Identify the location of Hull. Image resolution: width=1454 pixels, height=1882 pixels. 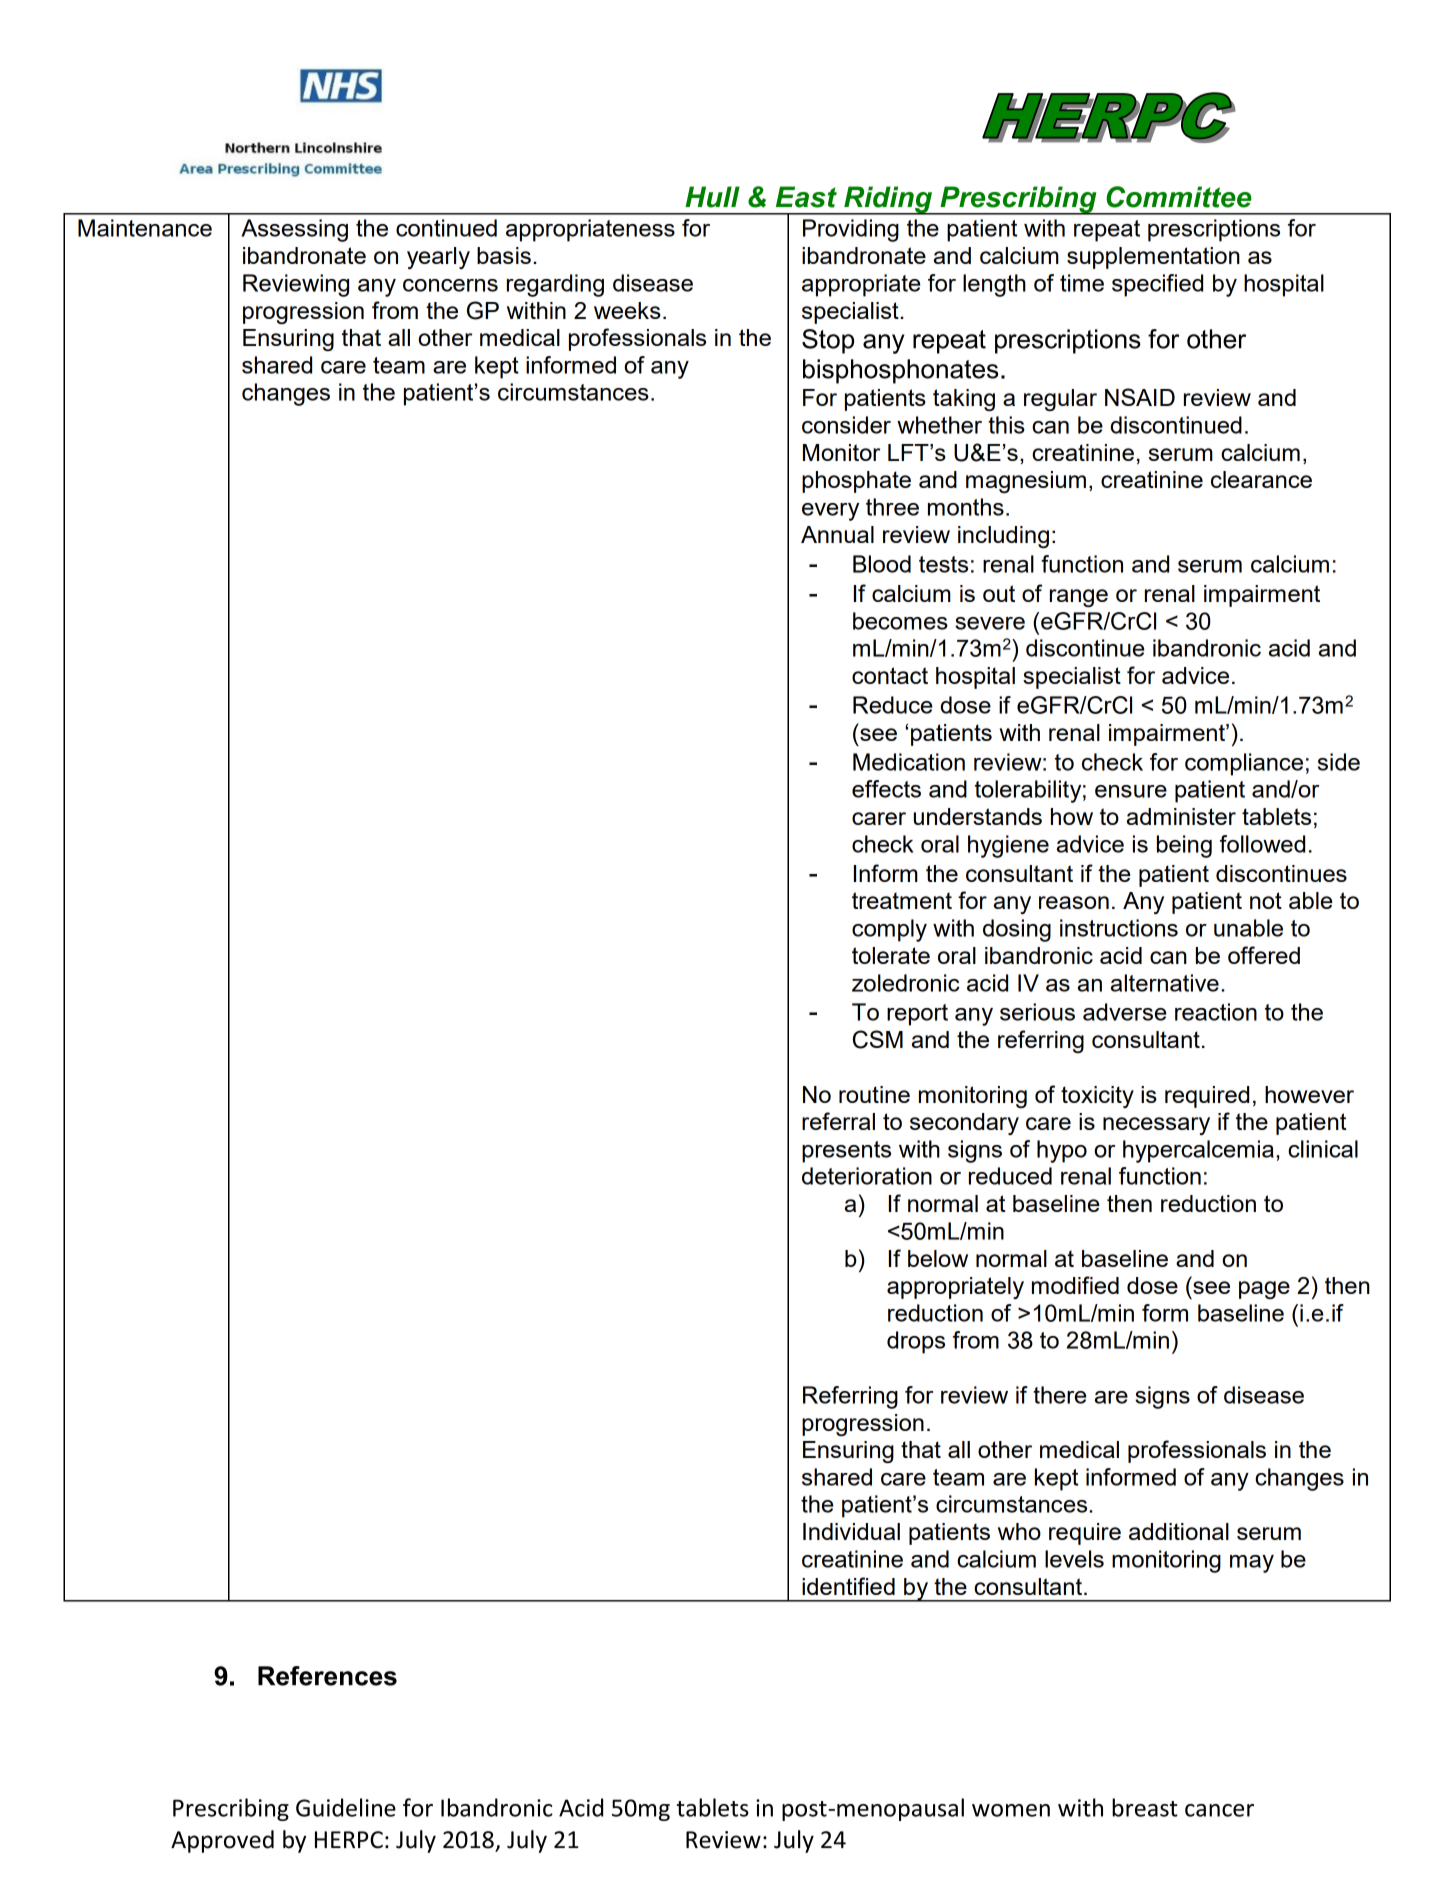
(712, 197).
